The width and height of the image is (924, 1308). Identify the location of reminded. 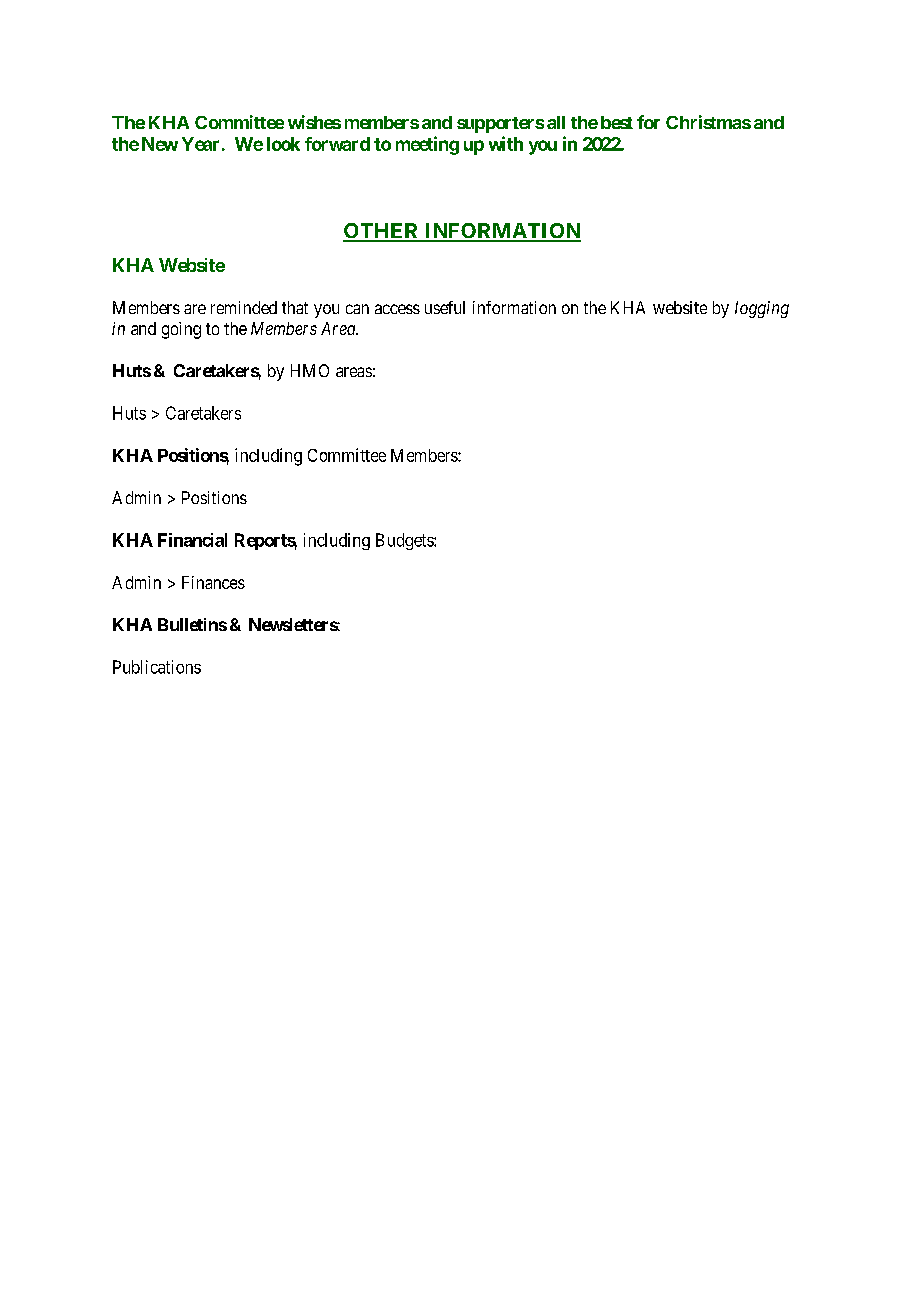
(244, 307).
